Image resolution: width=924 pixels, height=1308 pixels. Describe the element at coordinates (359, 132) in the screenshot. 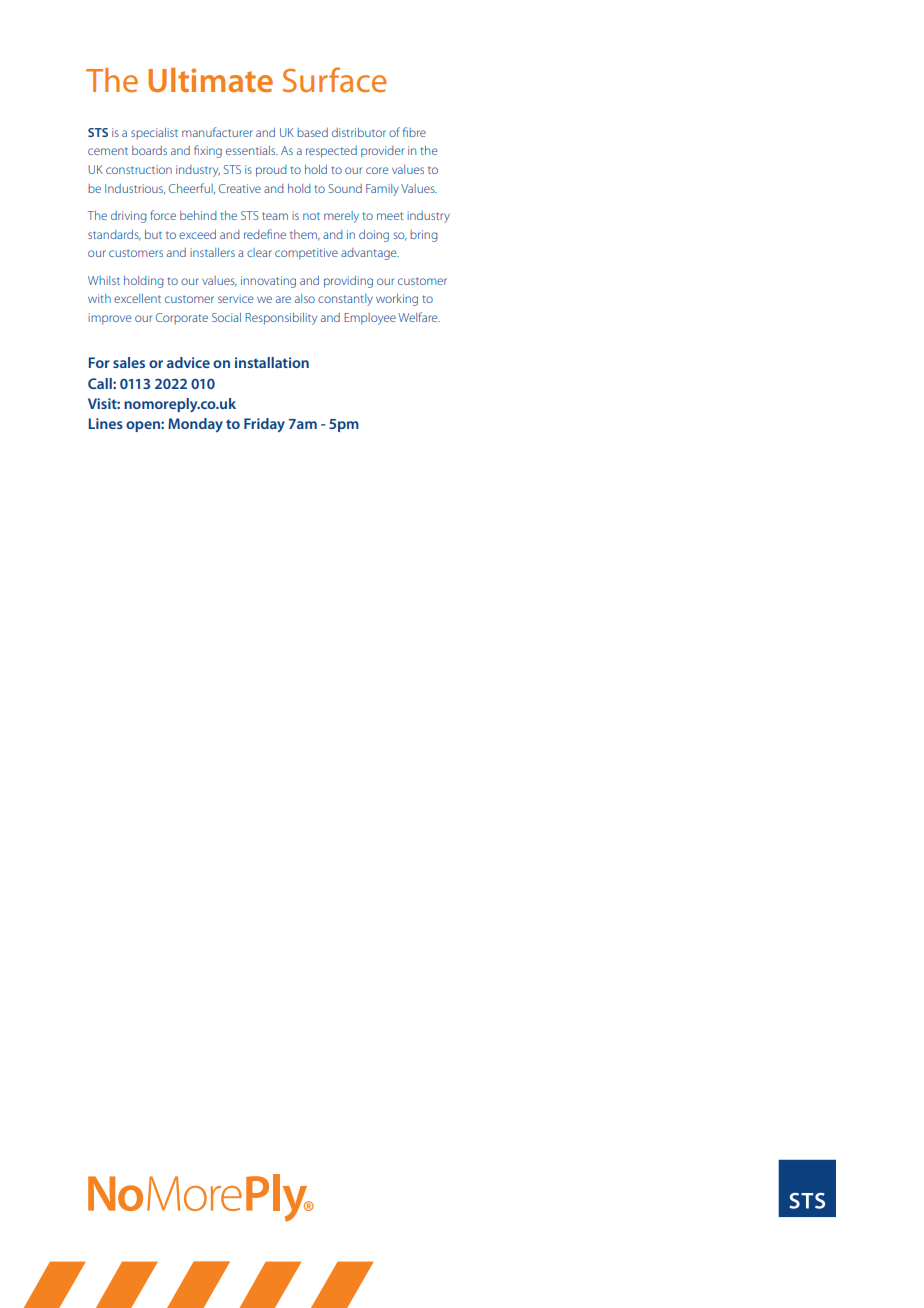

I see `distributor` at that location.
